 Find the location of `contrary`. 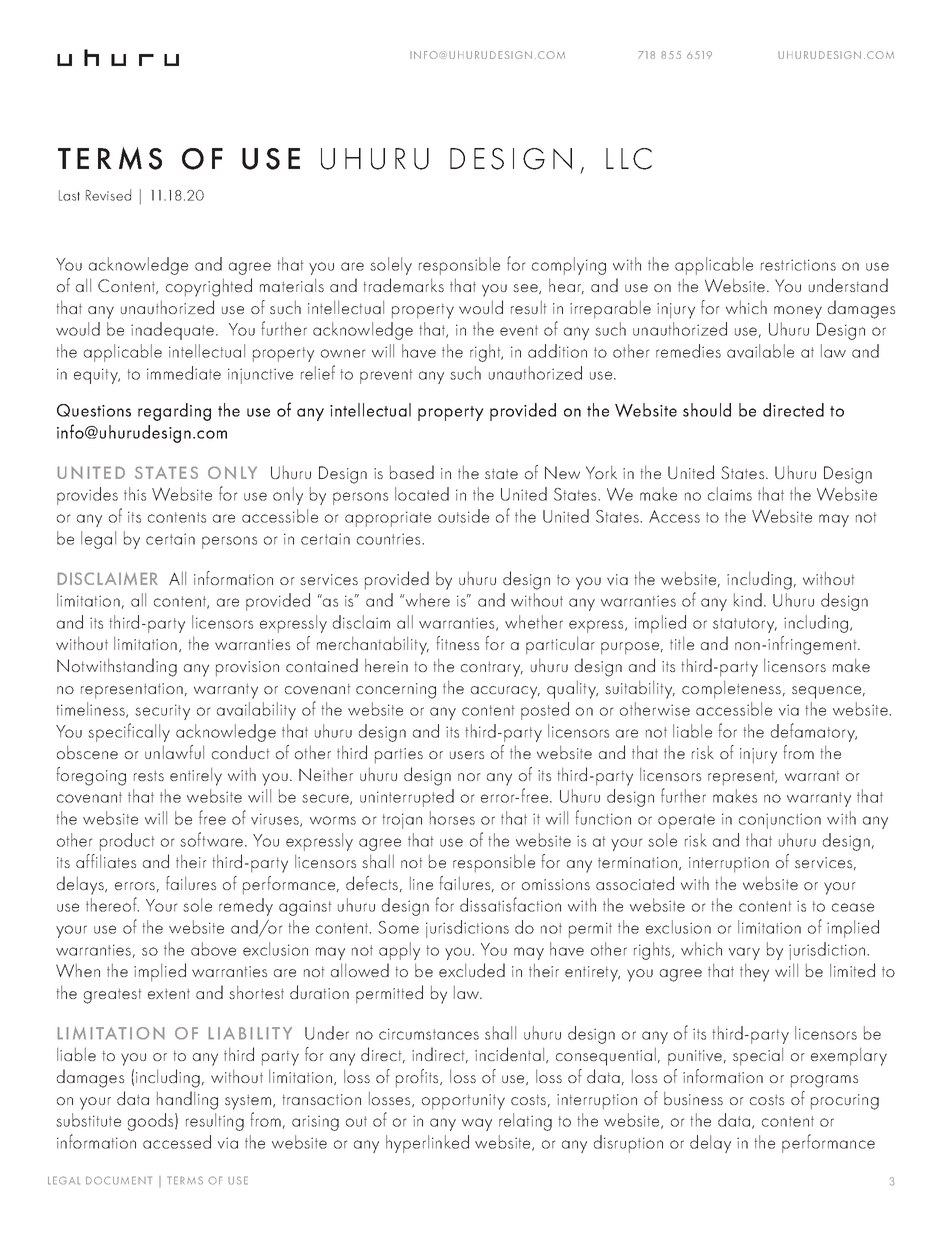

contrary is located at coordinates (492, 669).
